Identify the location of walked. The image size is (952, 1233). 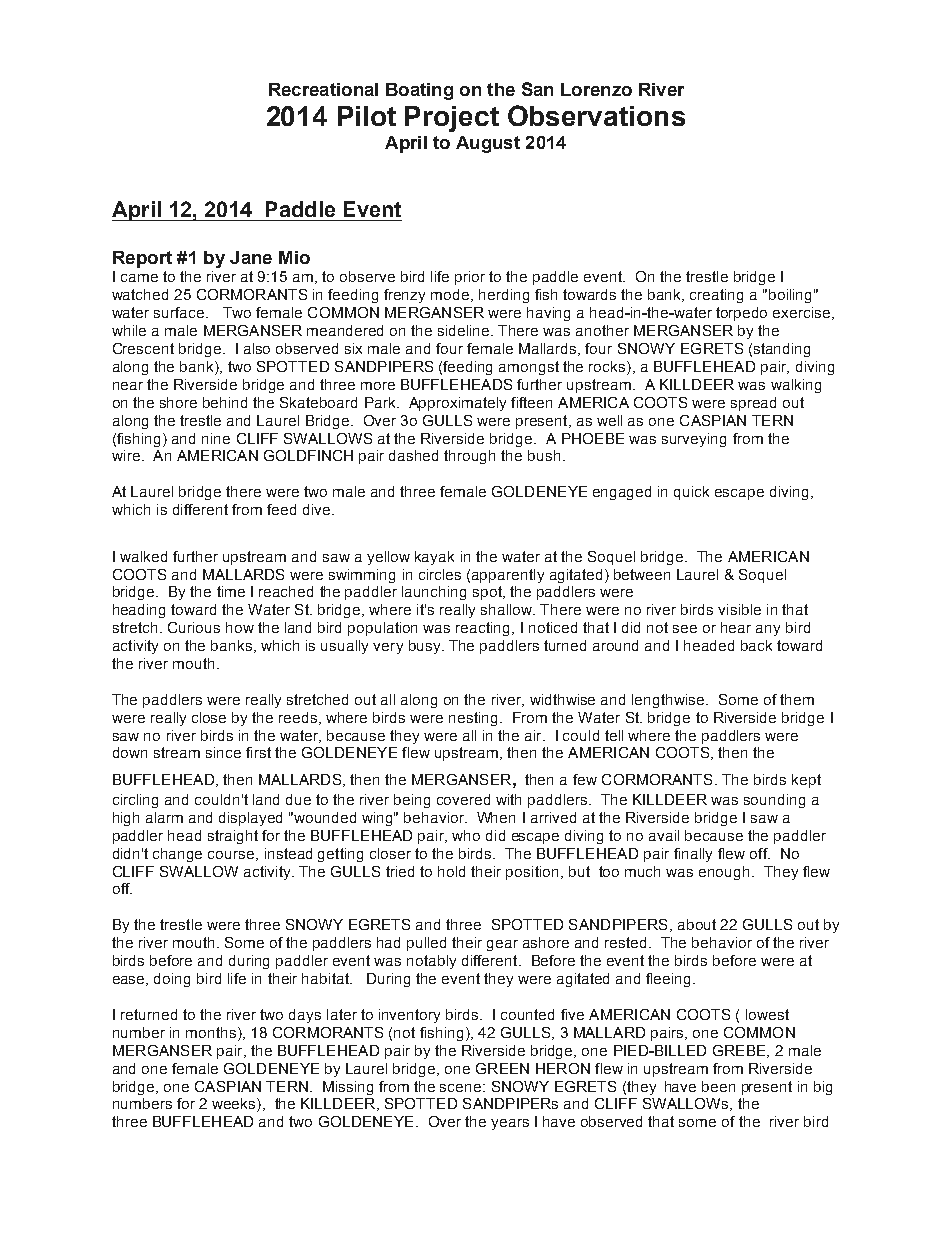
(143, 556).
